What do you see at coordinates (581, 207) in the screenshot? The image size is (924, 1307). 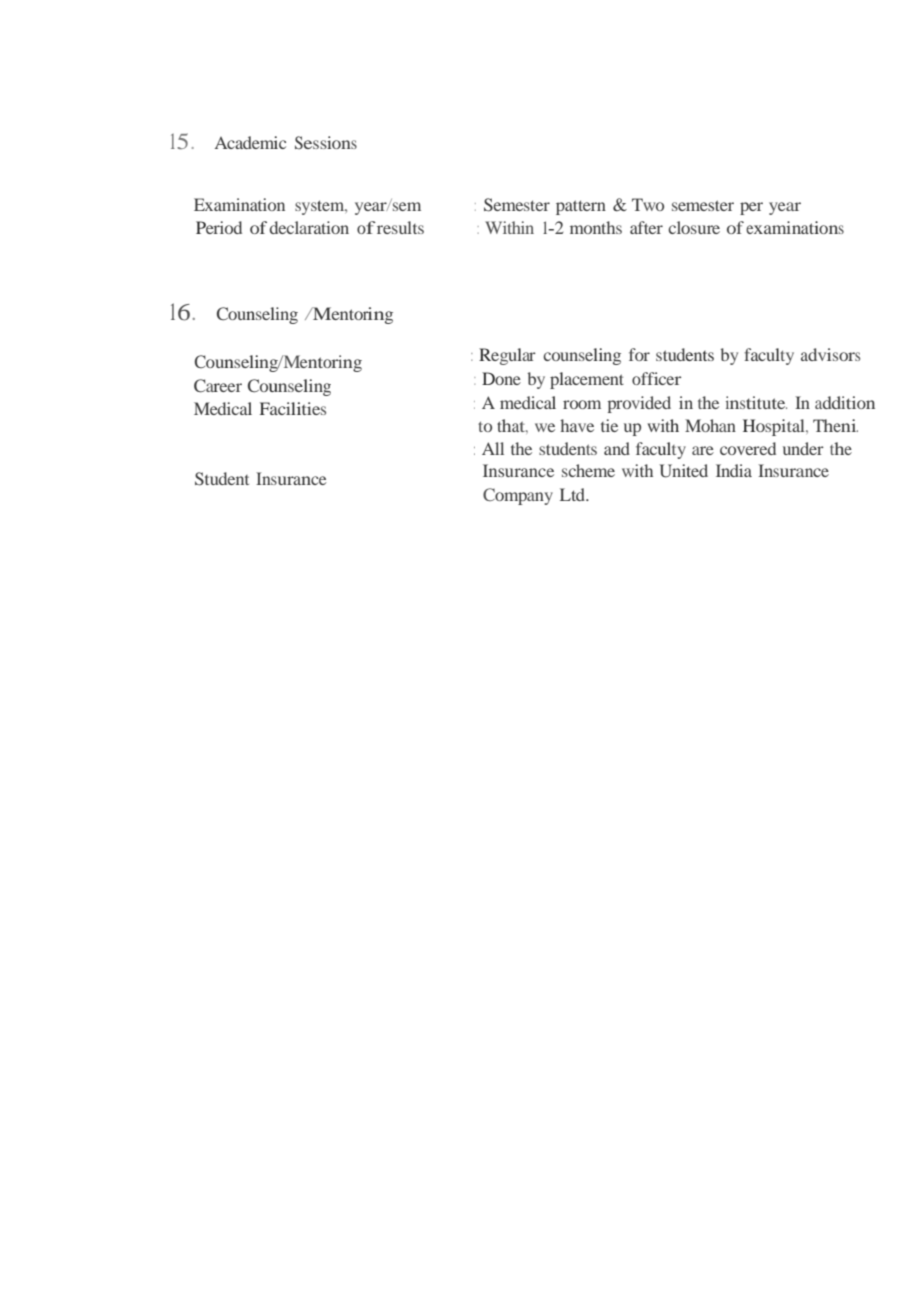 I see `pattern` at bounding box center [581, 207].
